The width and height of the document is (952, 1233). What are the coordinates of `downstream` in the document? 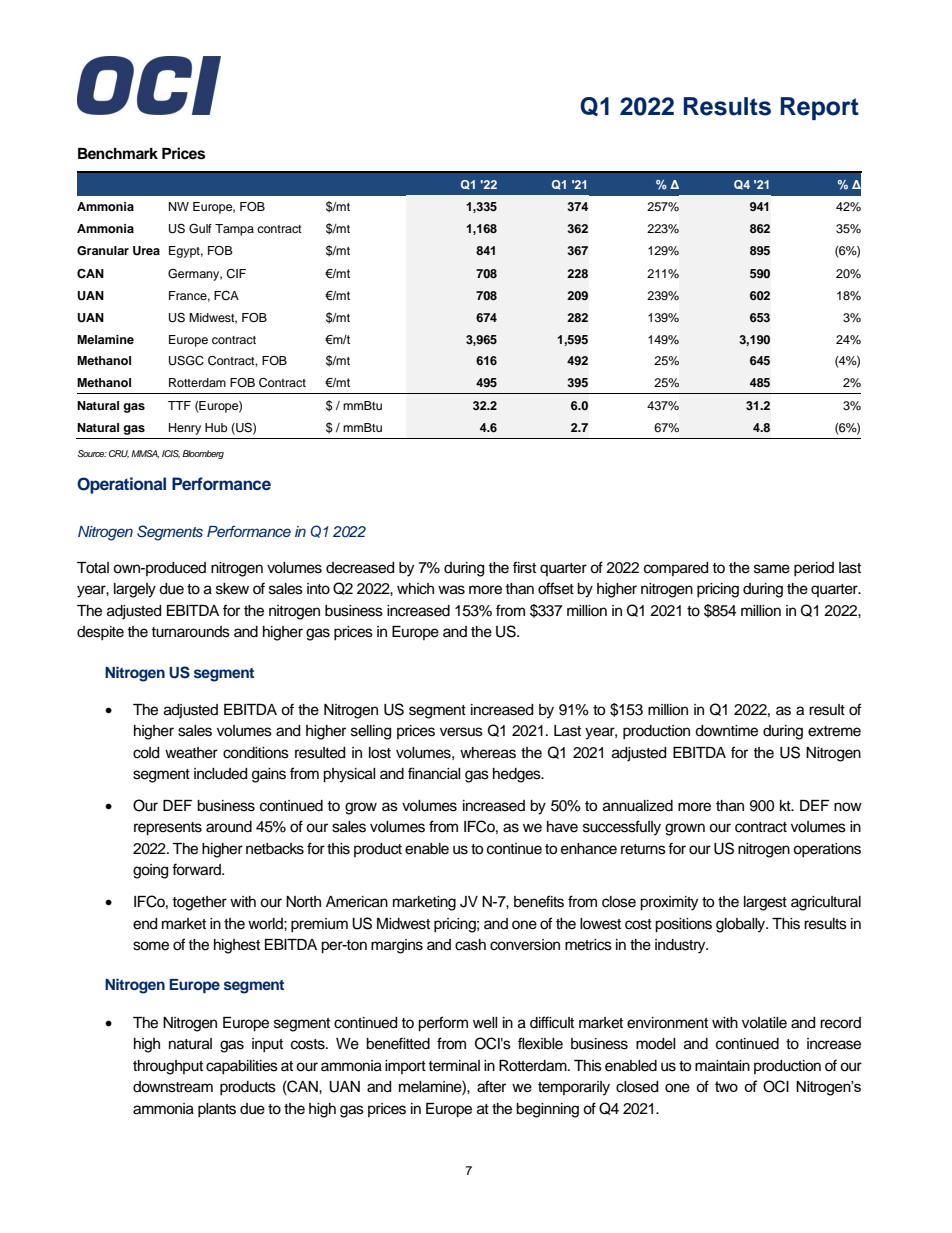 It's located at (173, 1087).
